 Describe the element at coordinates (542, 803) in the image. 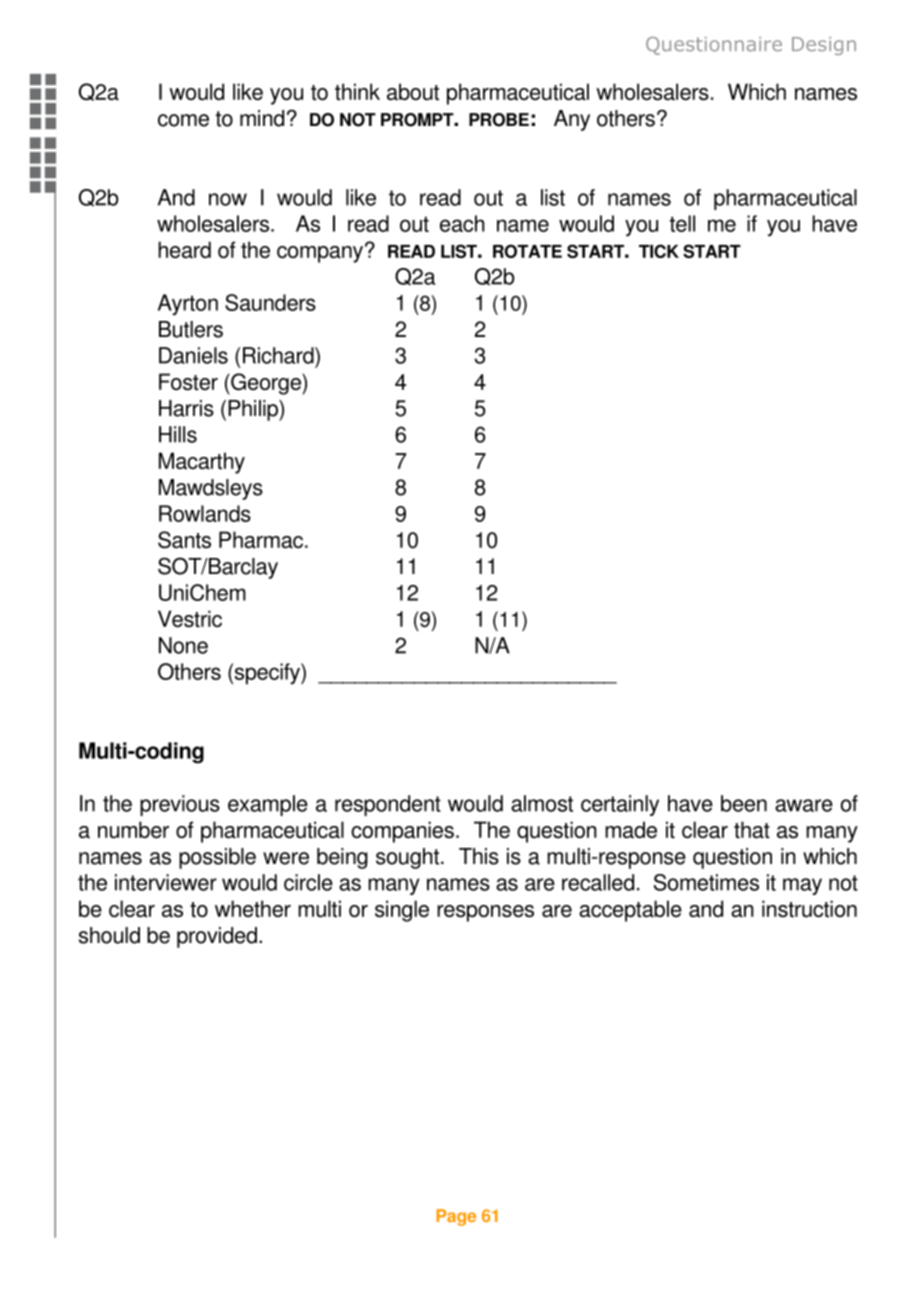

I see `almost` at that location.
